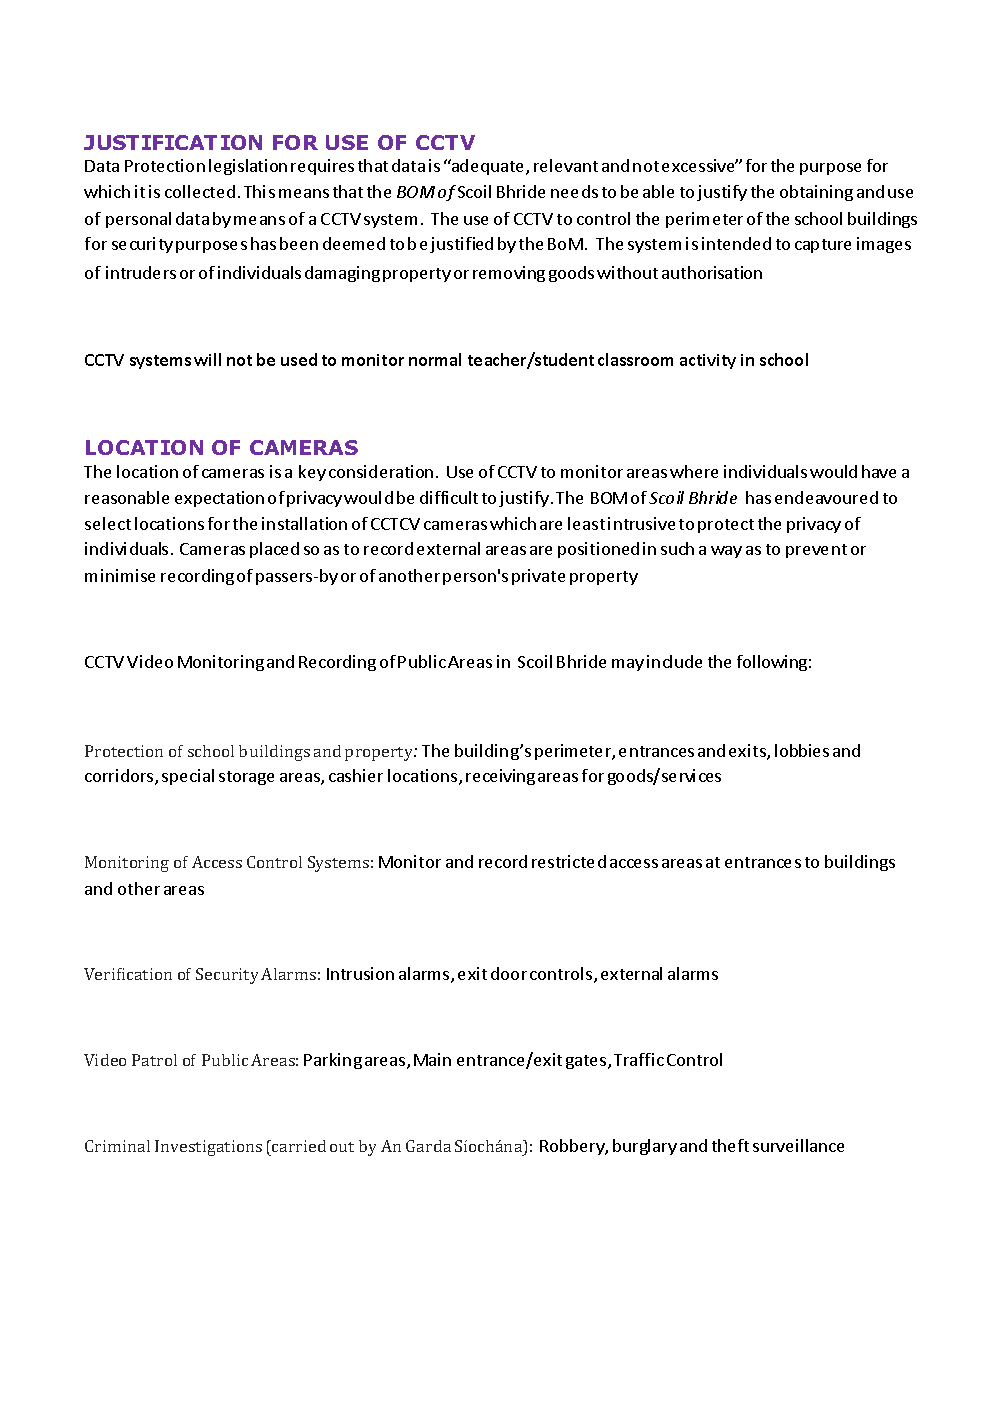 The height and width of the screenshot is (1421, 1004). What do you see at coordinates (798, 1145) in the screenshot?
I see `surveillance` at bounding box center [798, 1145].
